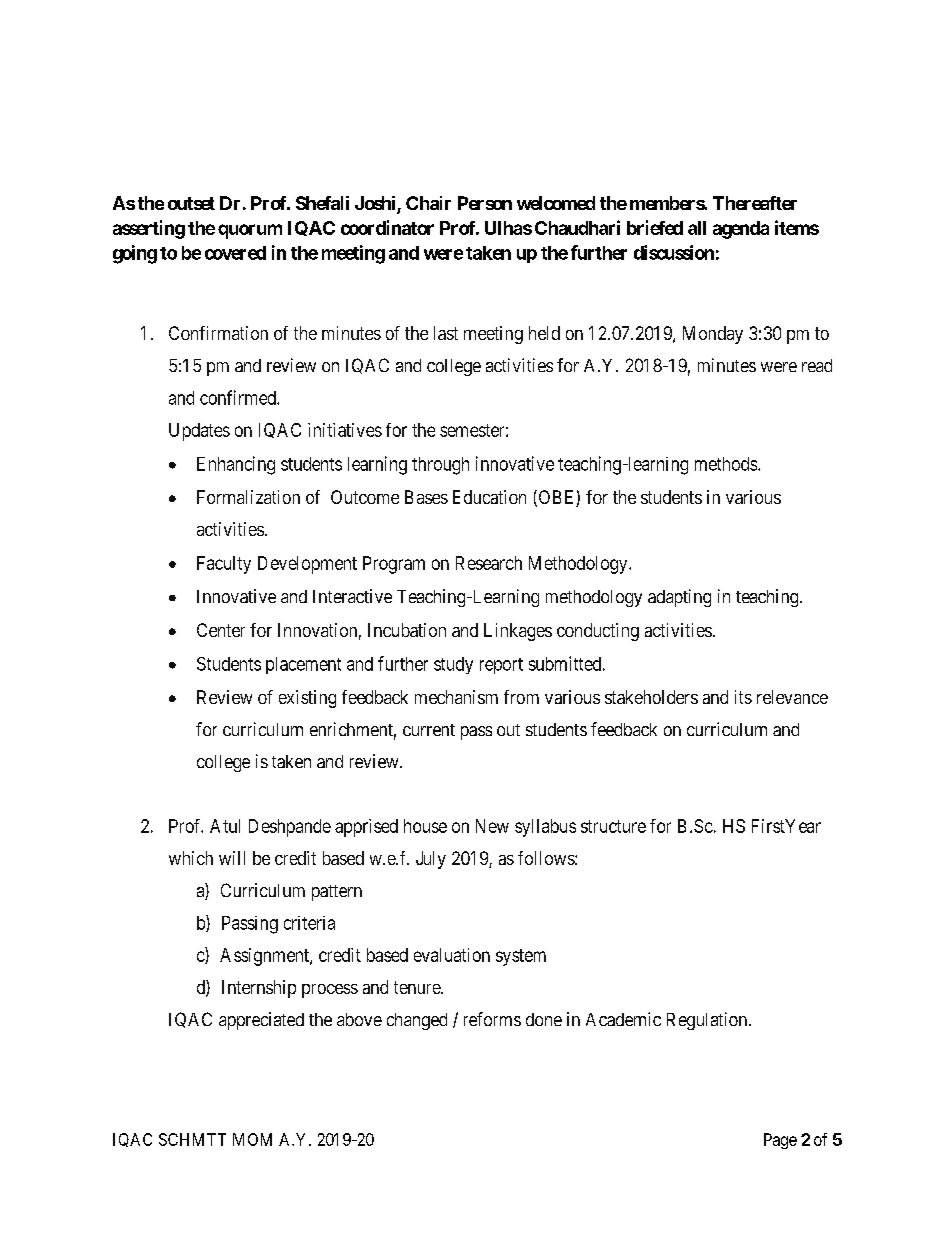  Describe the element at coordinates (741, 230) in the page. I see `agenda` at that location.
